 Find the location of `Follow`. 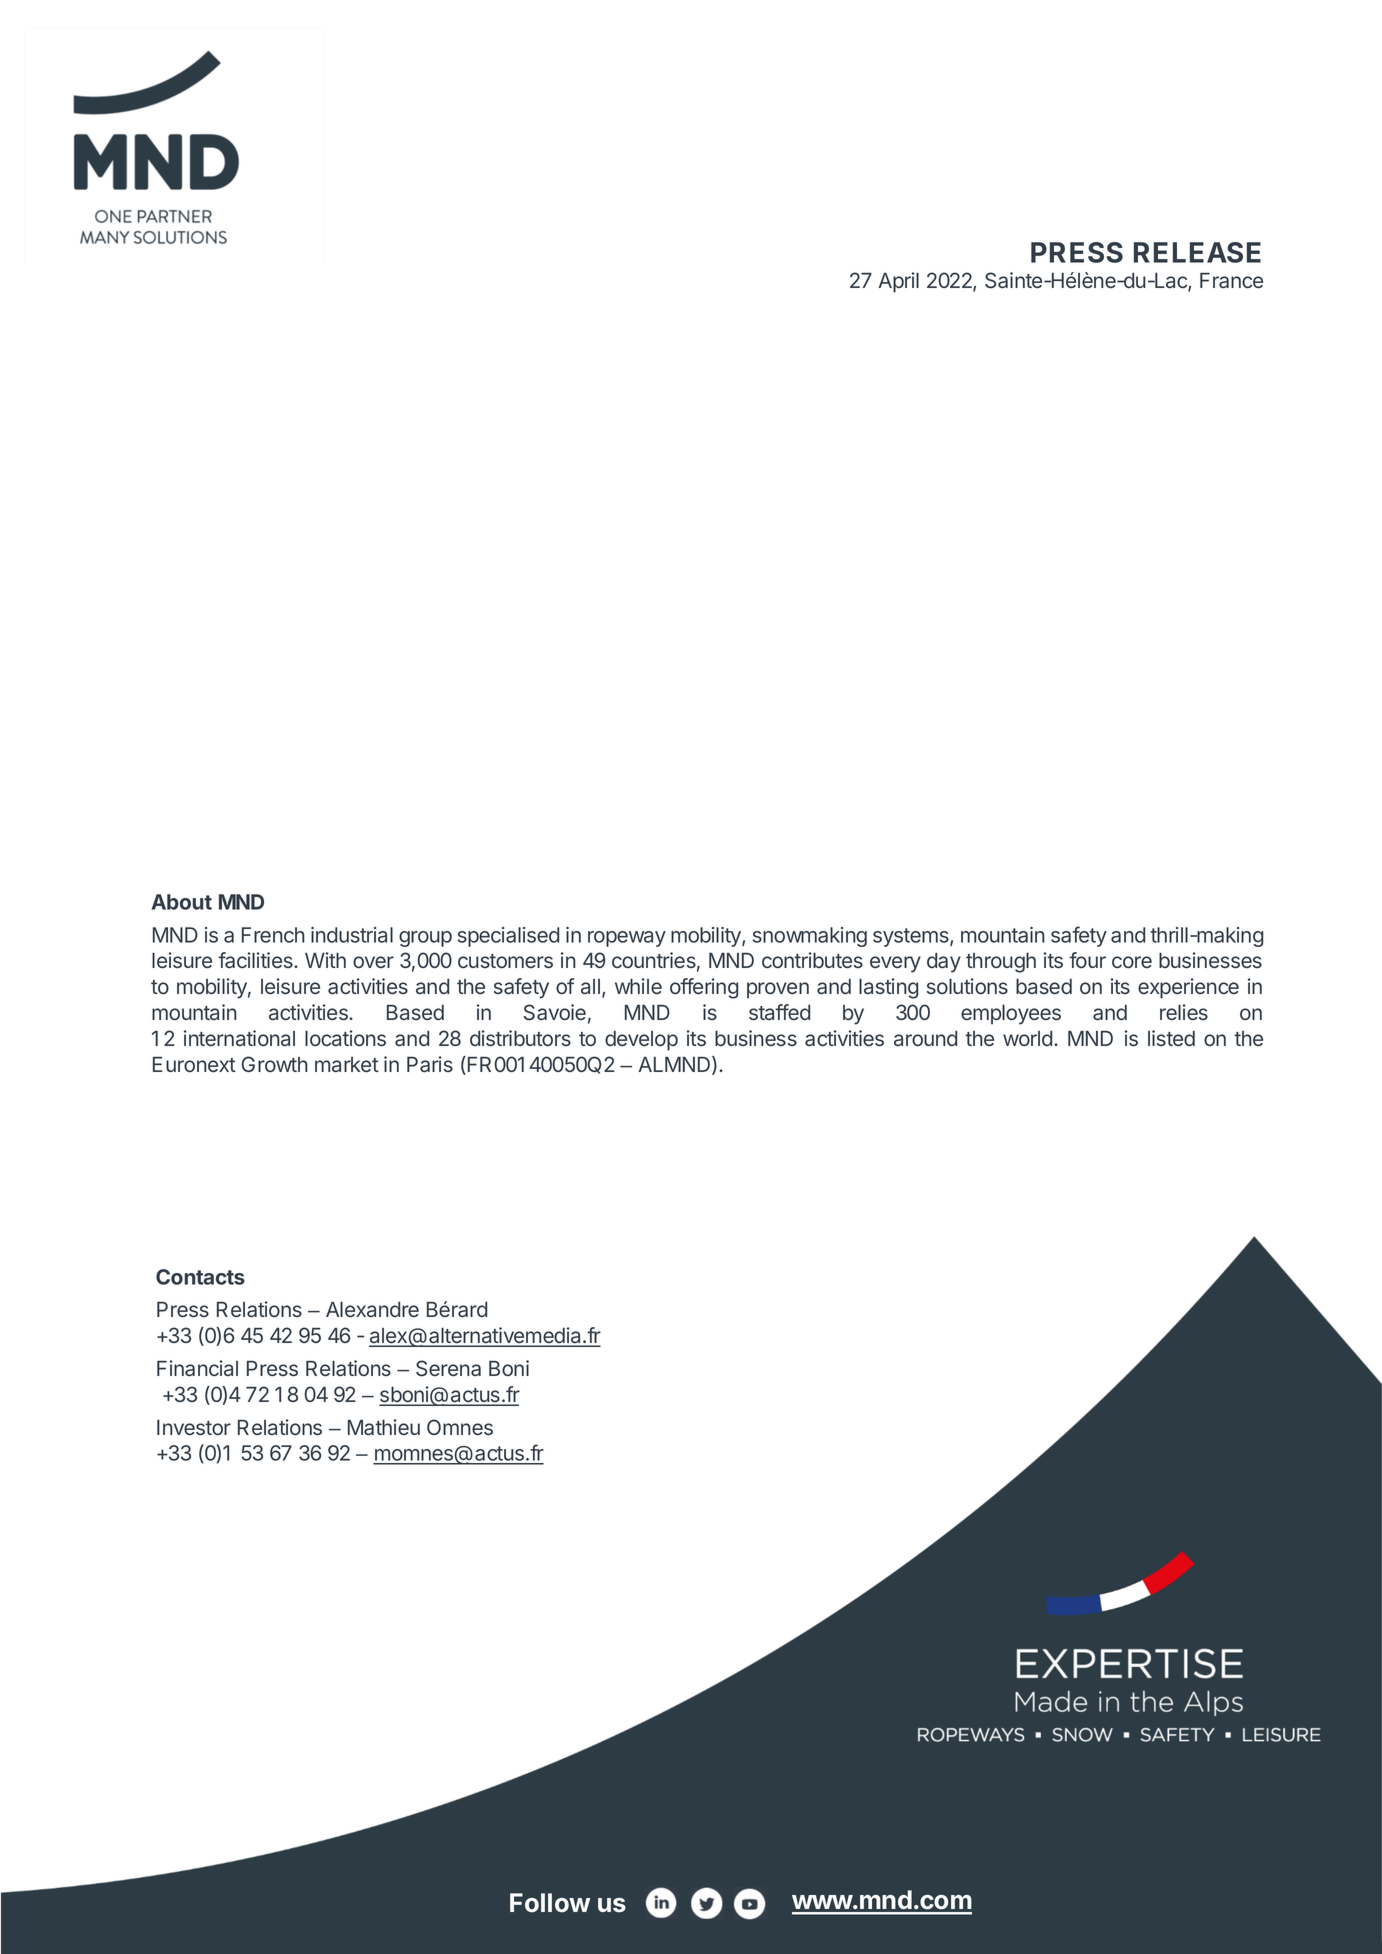

Follow is located at coordinates (550, 1903).
